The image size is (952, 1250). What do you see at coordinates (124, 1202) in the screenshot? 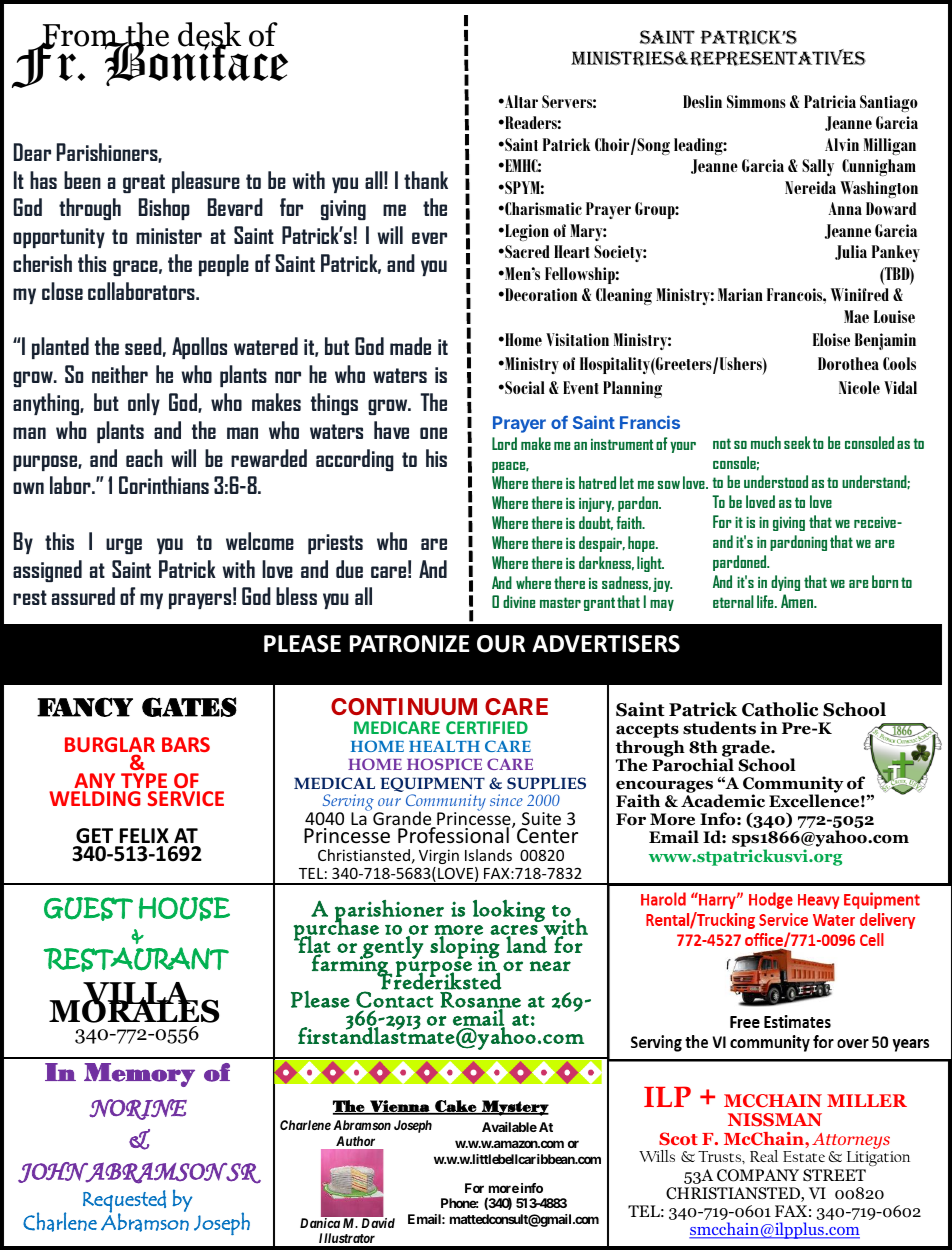
I see `Requested` at bounding box center [124, 1202].
